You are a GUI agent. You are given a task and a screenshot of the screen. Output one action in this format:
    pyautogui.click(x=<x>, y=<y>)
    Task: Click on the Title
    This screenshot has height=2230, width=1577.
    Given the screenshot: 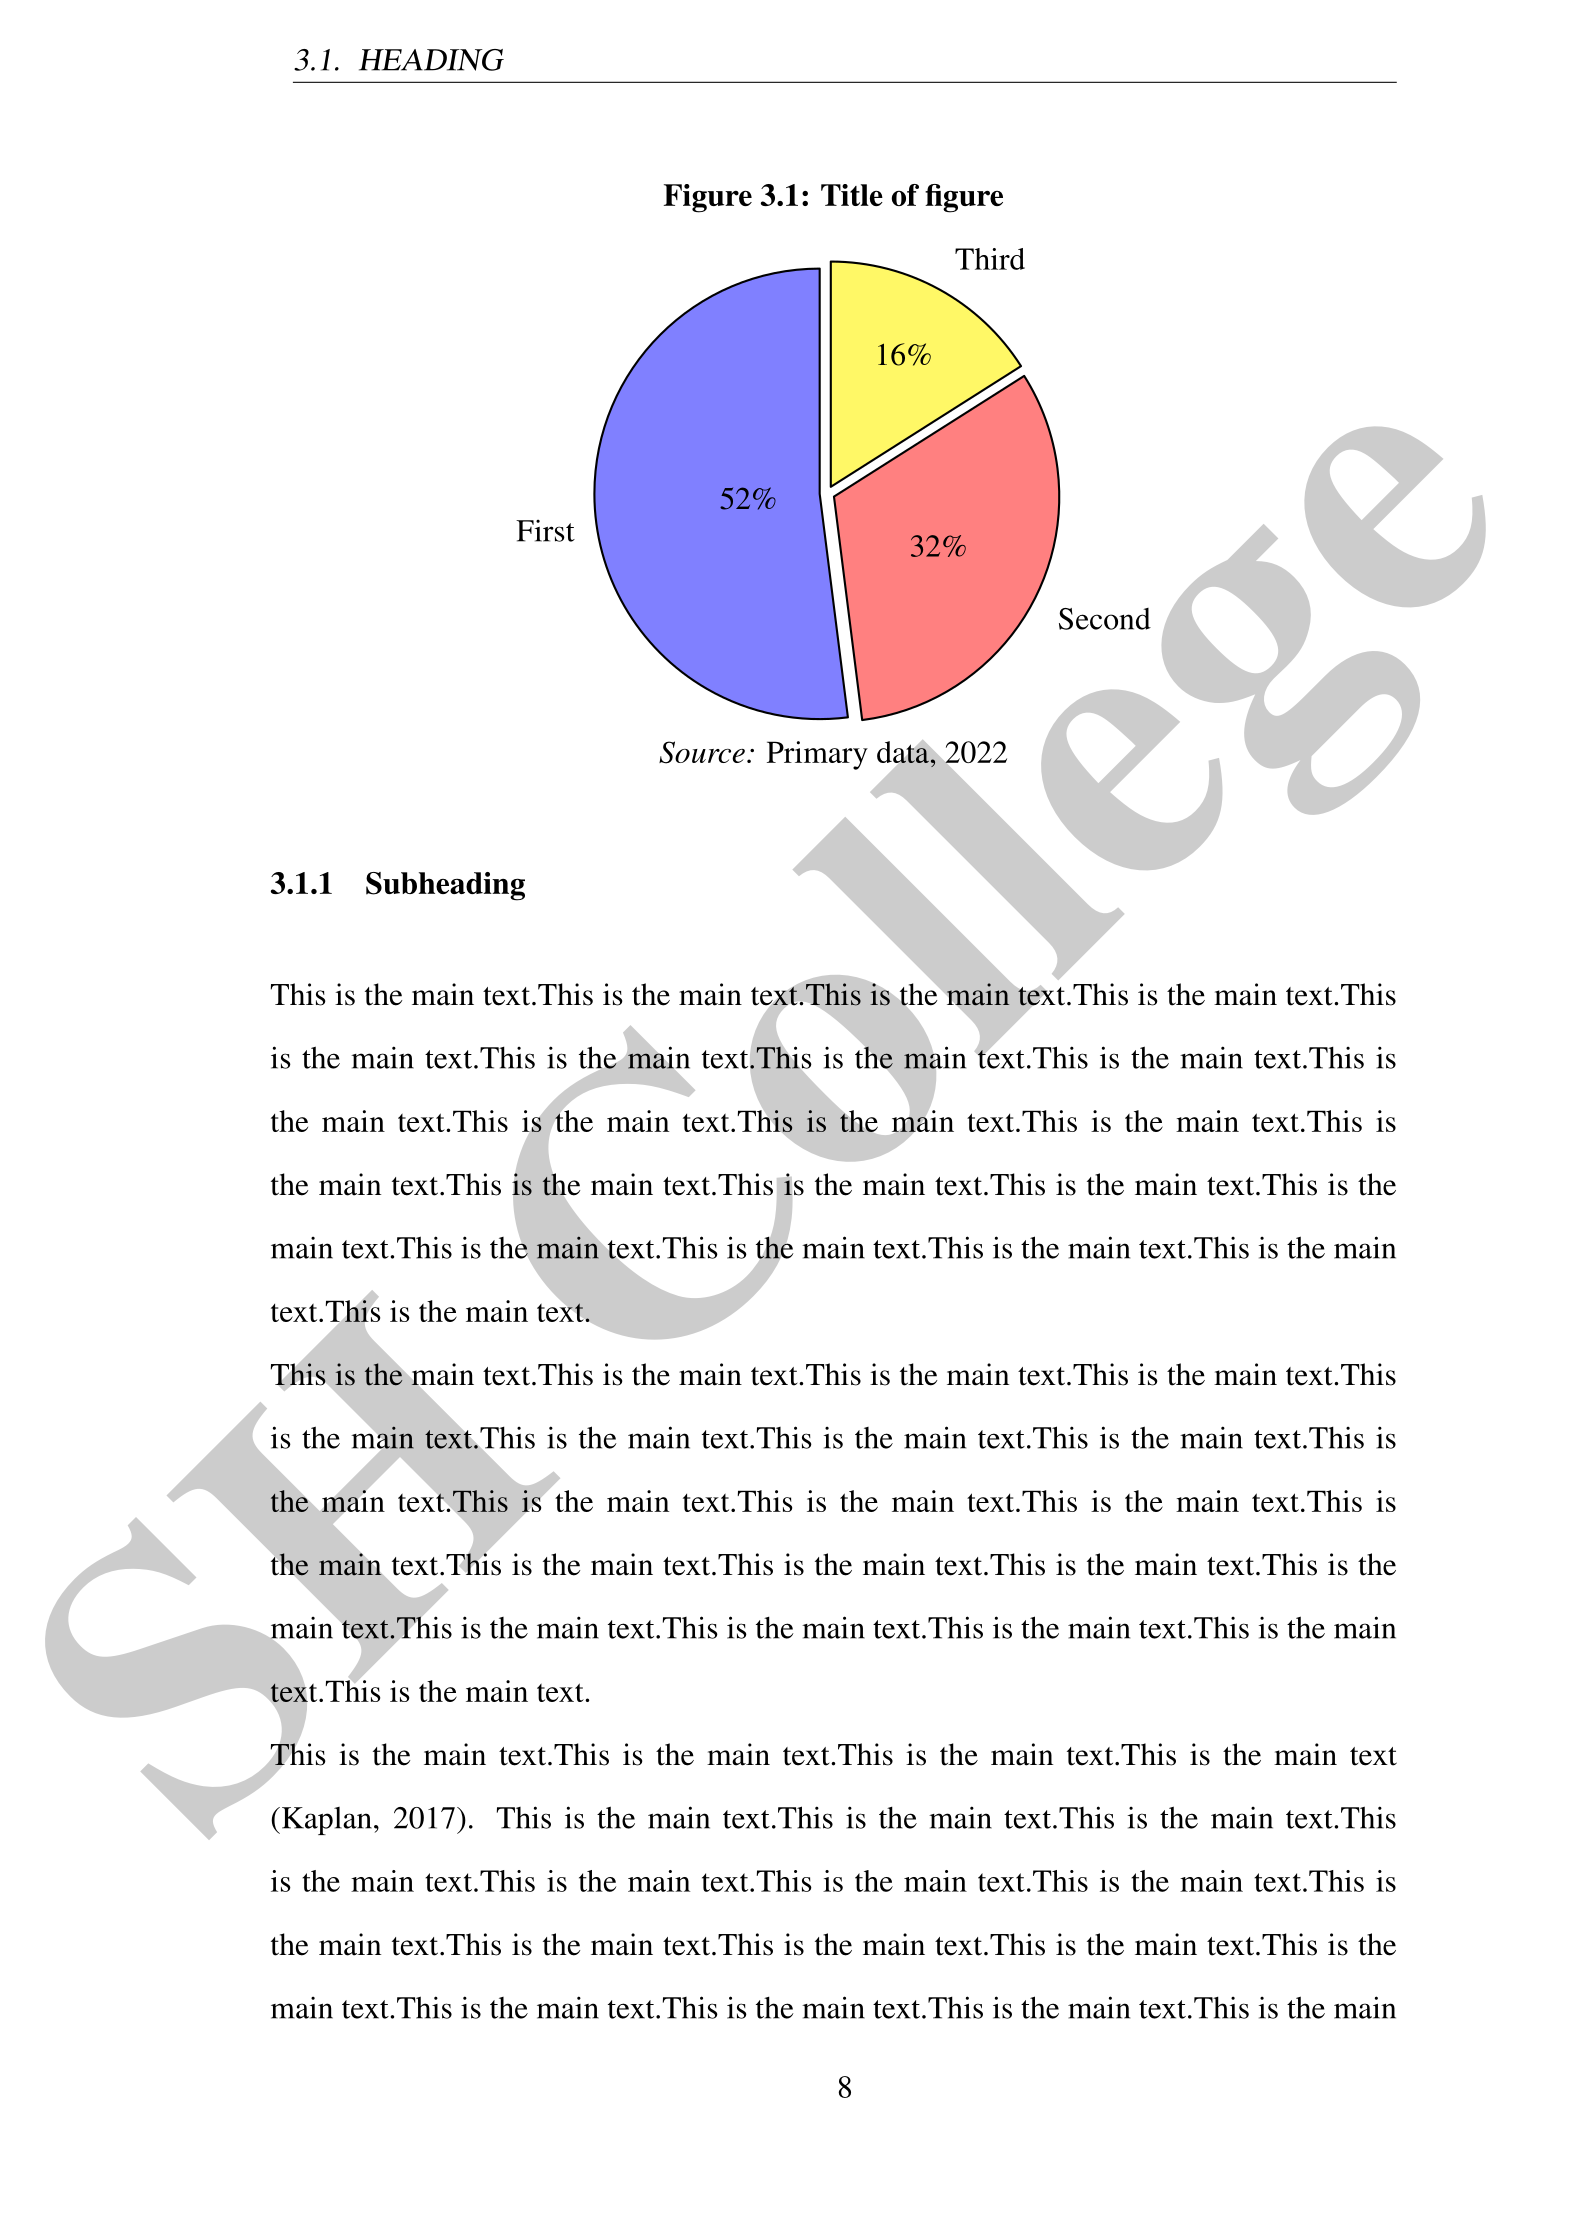 What is the action you would take?
    pyautogui.click(x=852, y=195)
